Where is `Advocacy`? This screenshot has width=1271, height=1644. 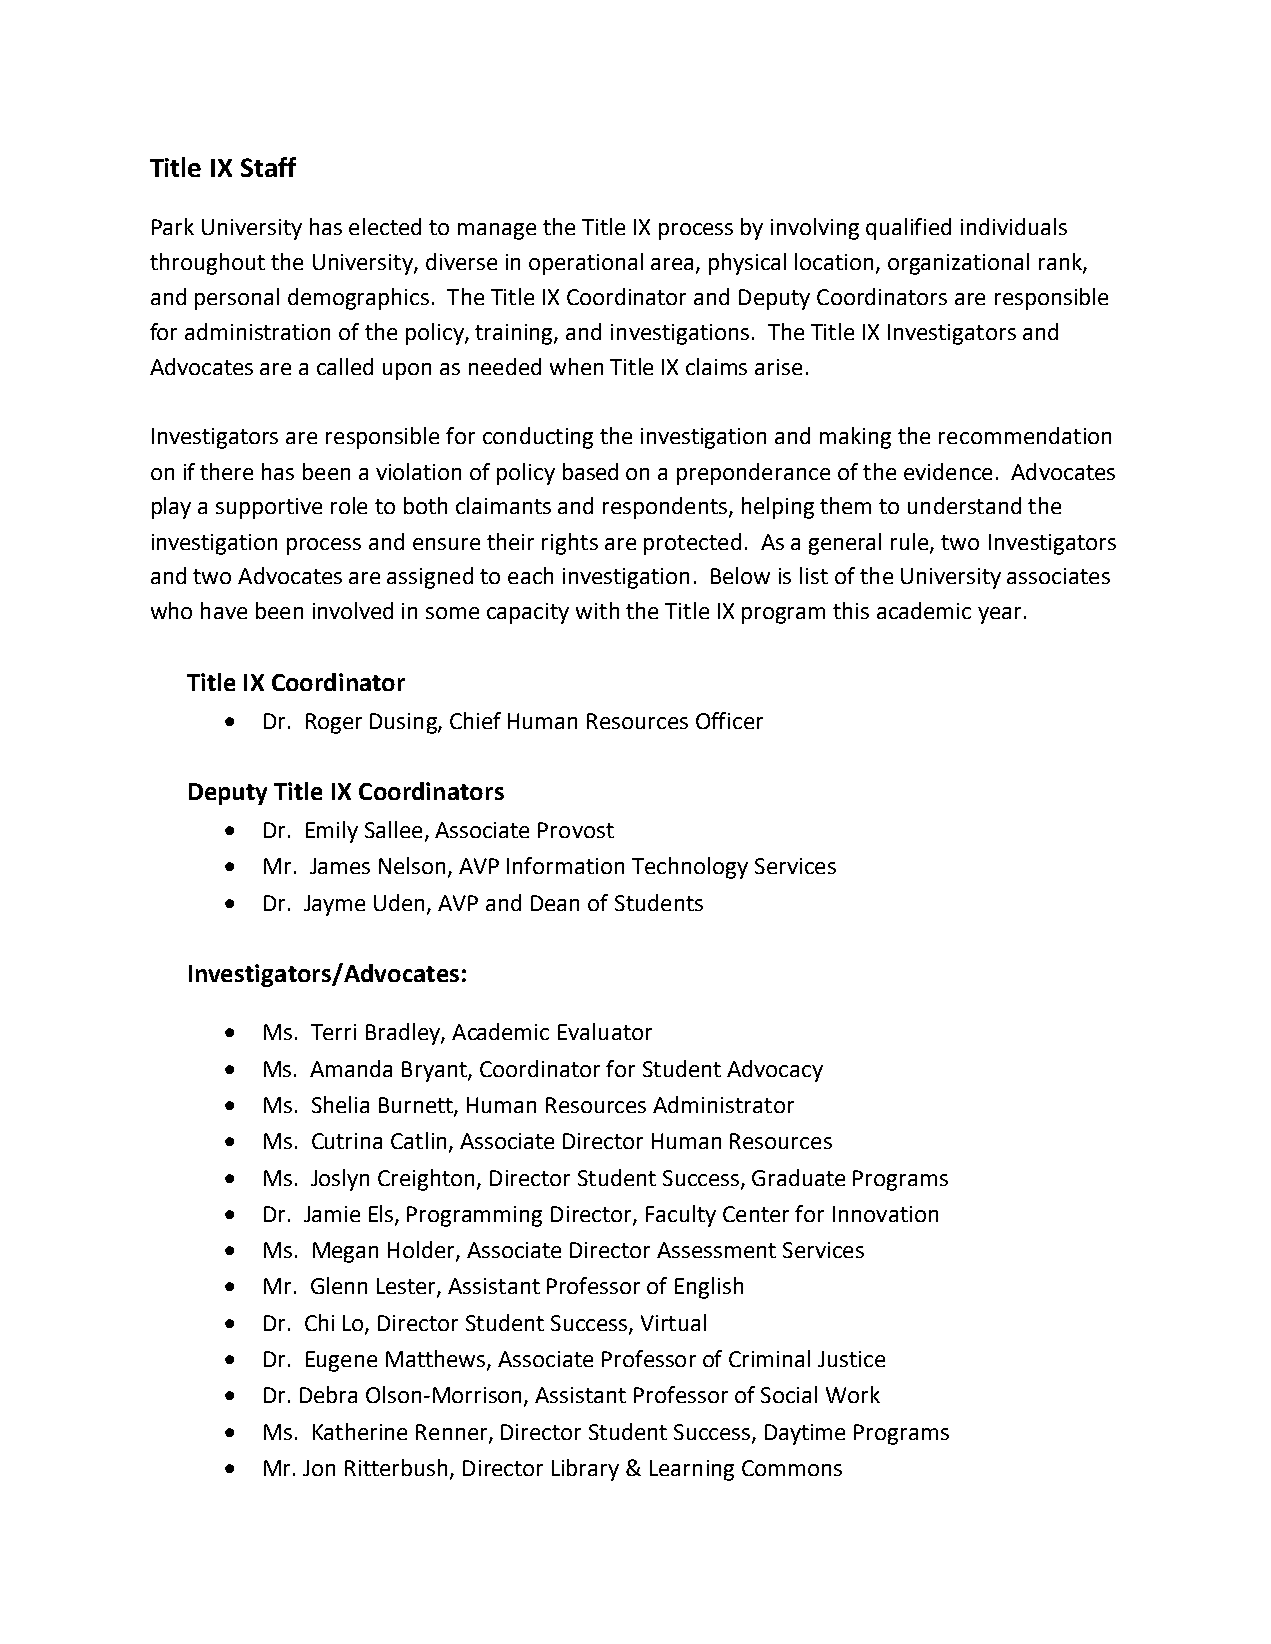
Advocacy is located at coordinates (775, 1071).
